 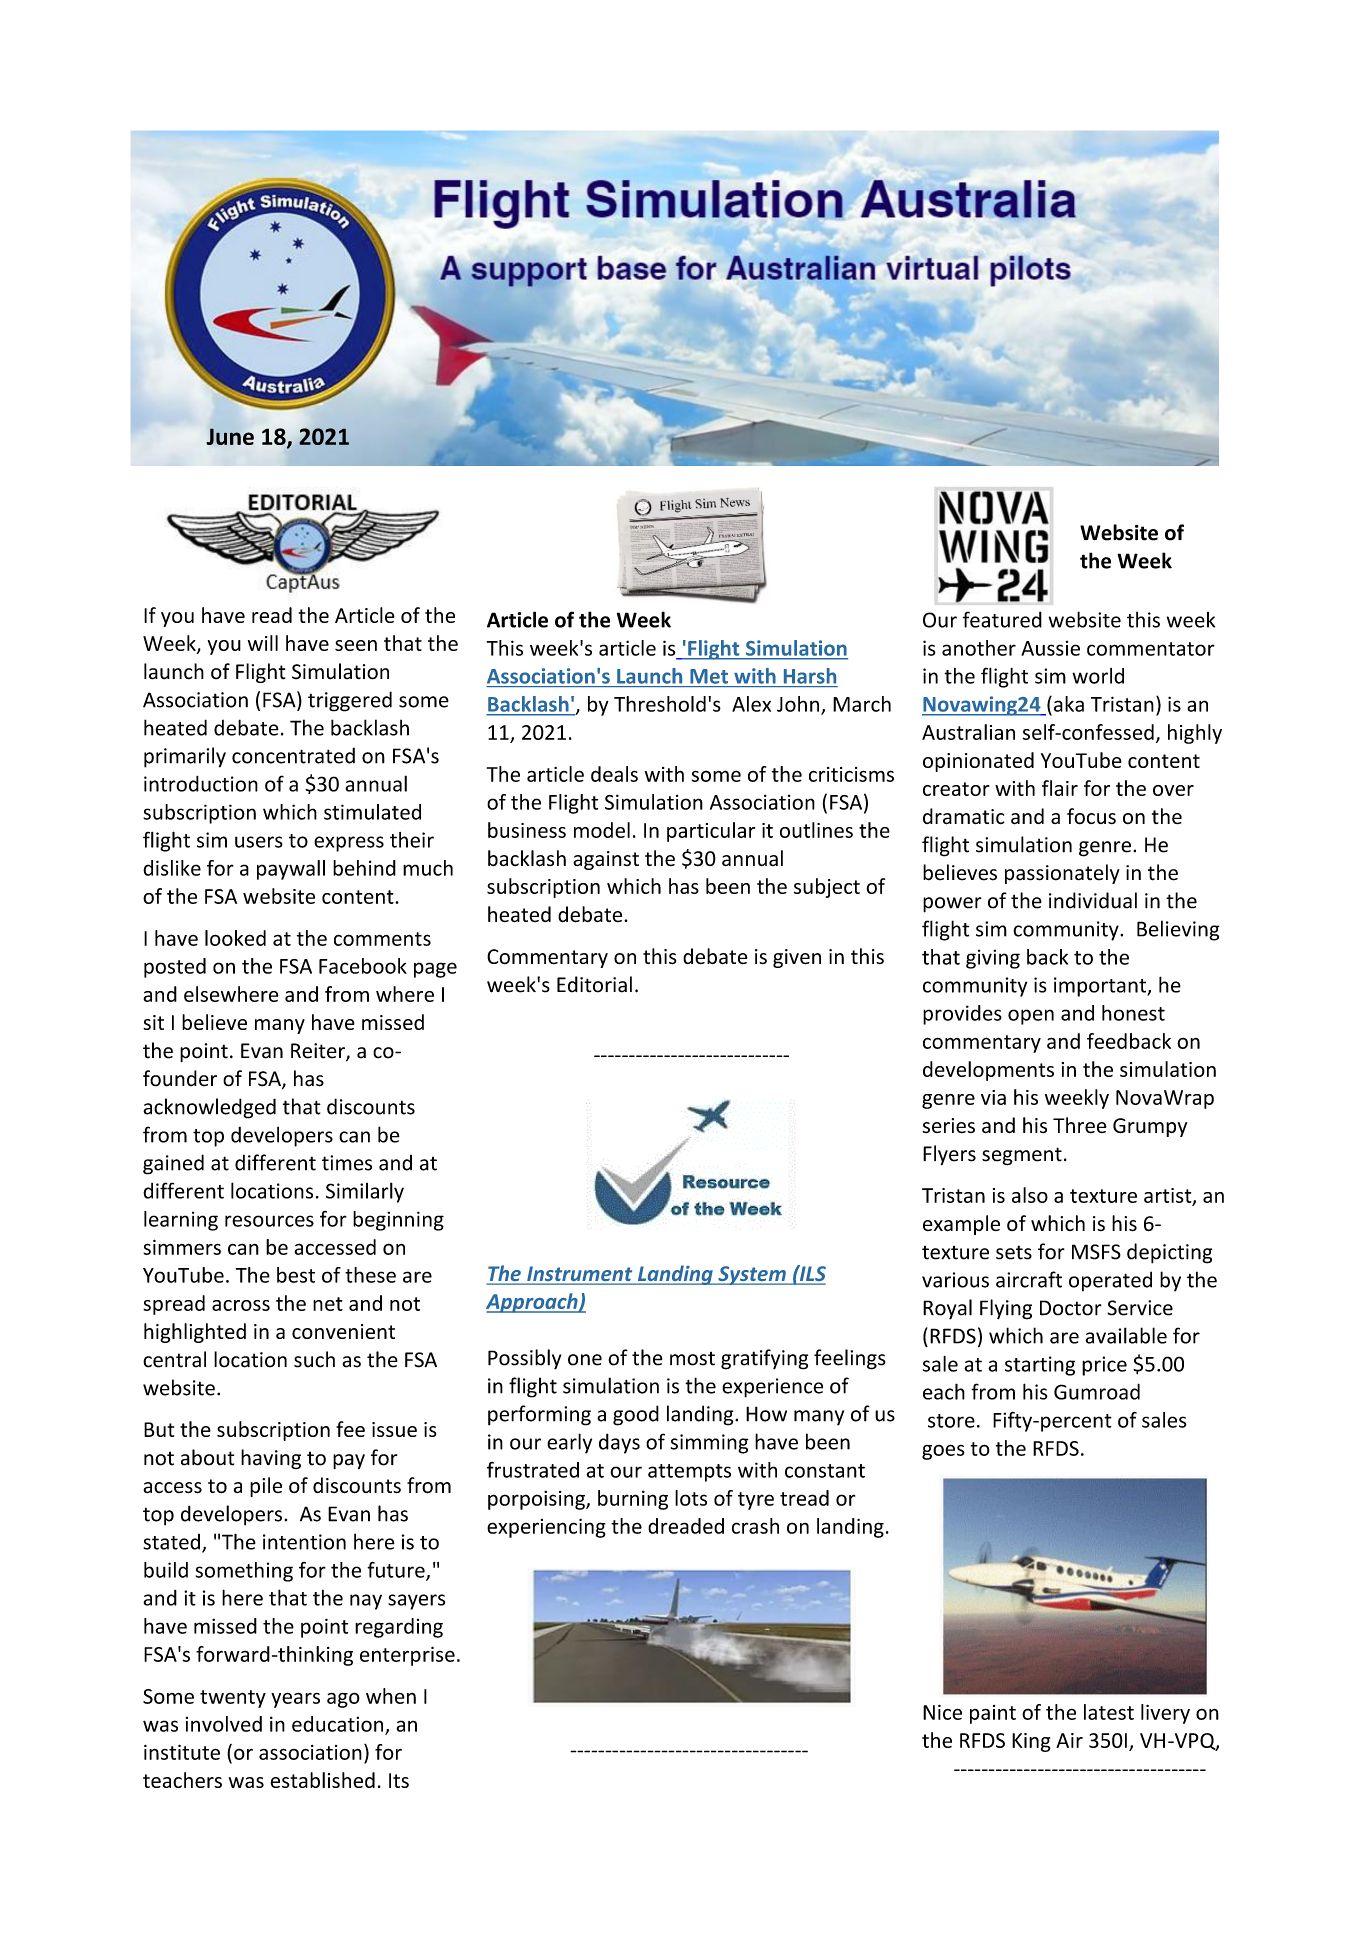 I want to click on education, so click(x=337, y=1724).
